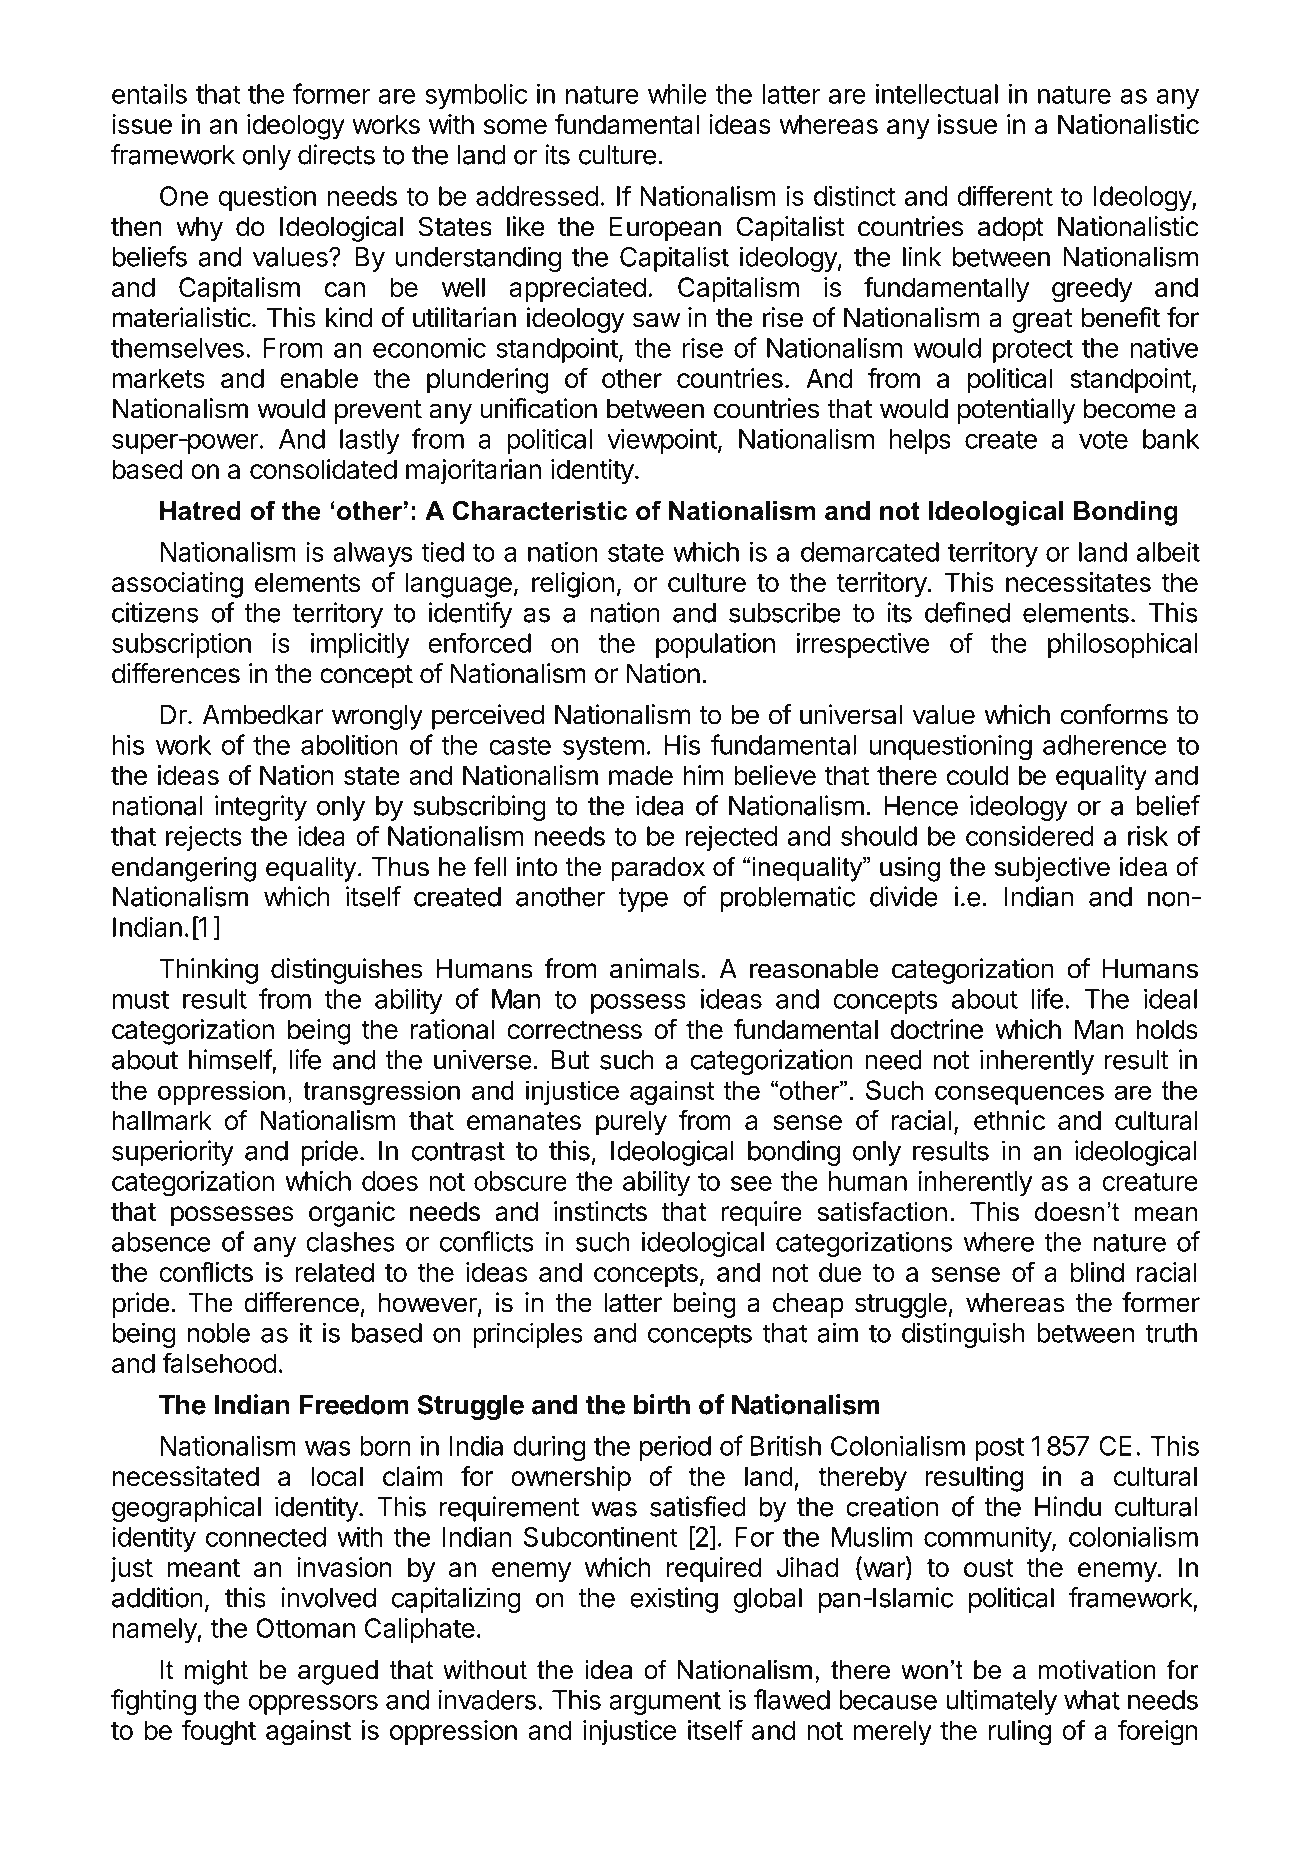  What do you see at coordinates (336, 154) in the screenshot?
I see `directs` at bounding box center [336, 154].
